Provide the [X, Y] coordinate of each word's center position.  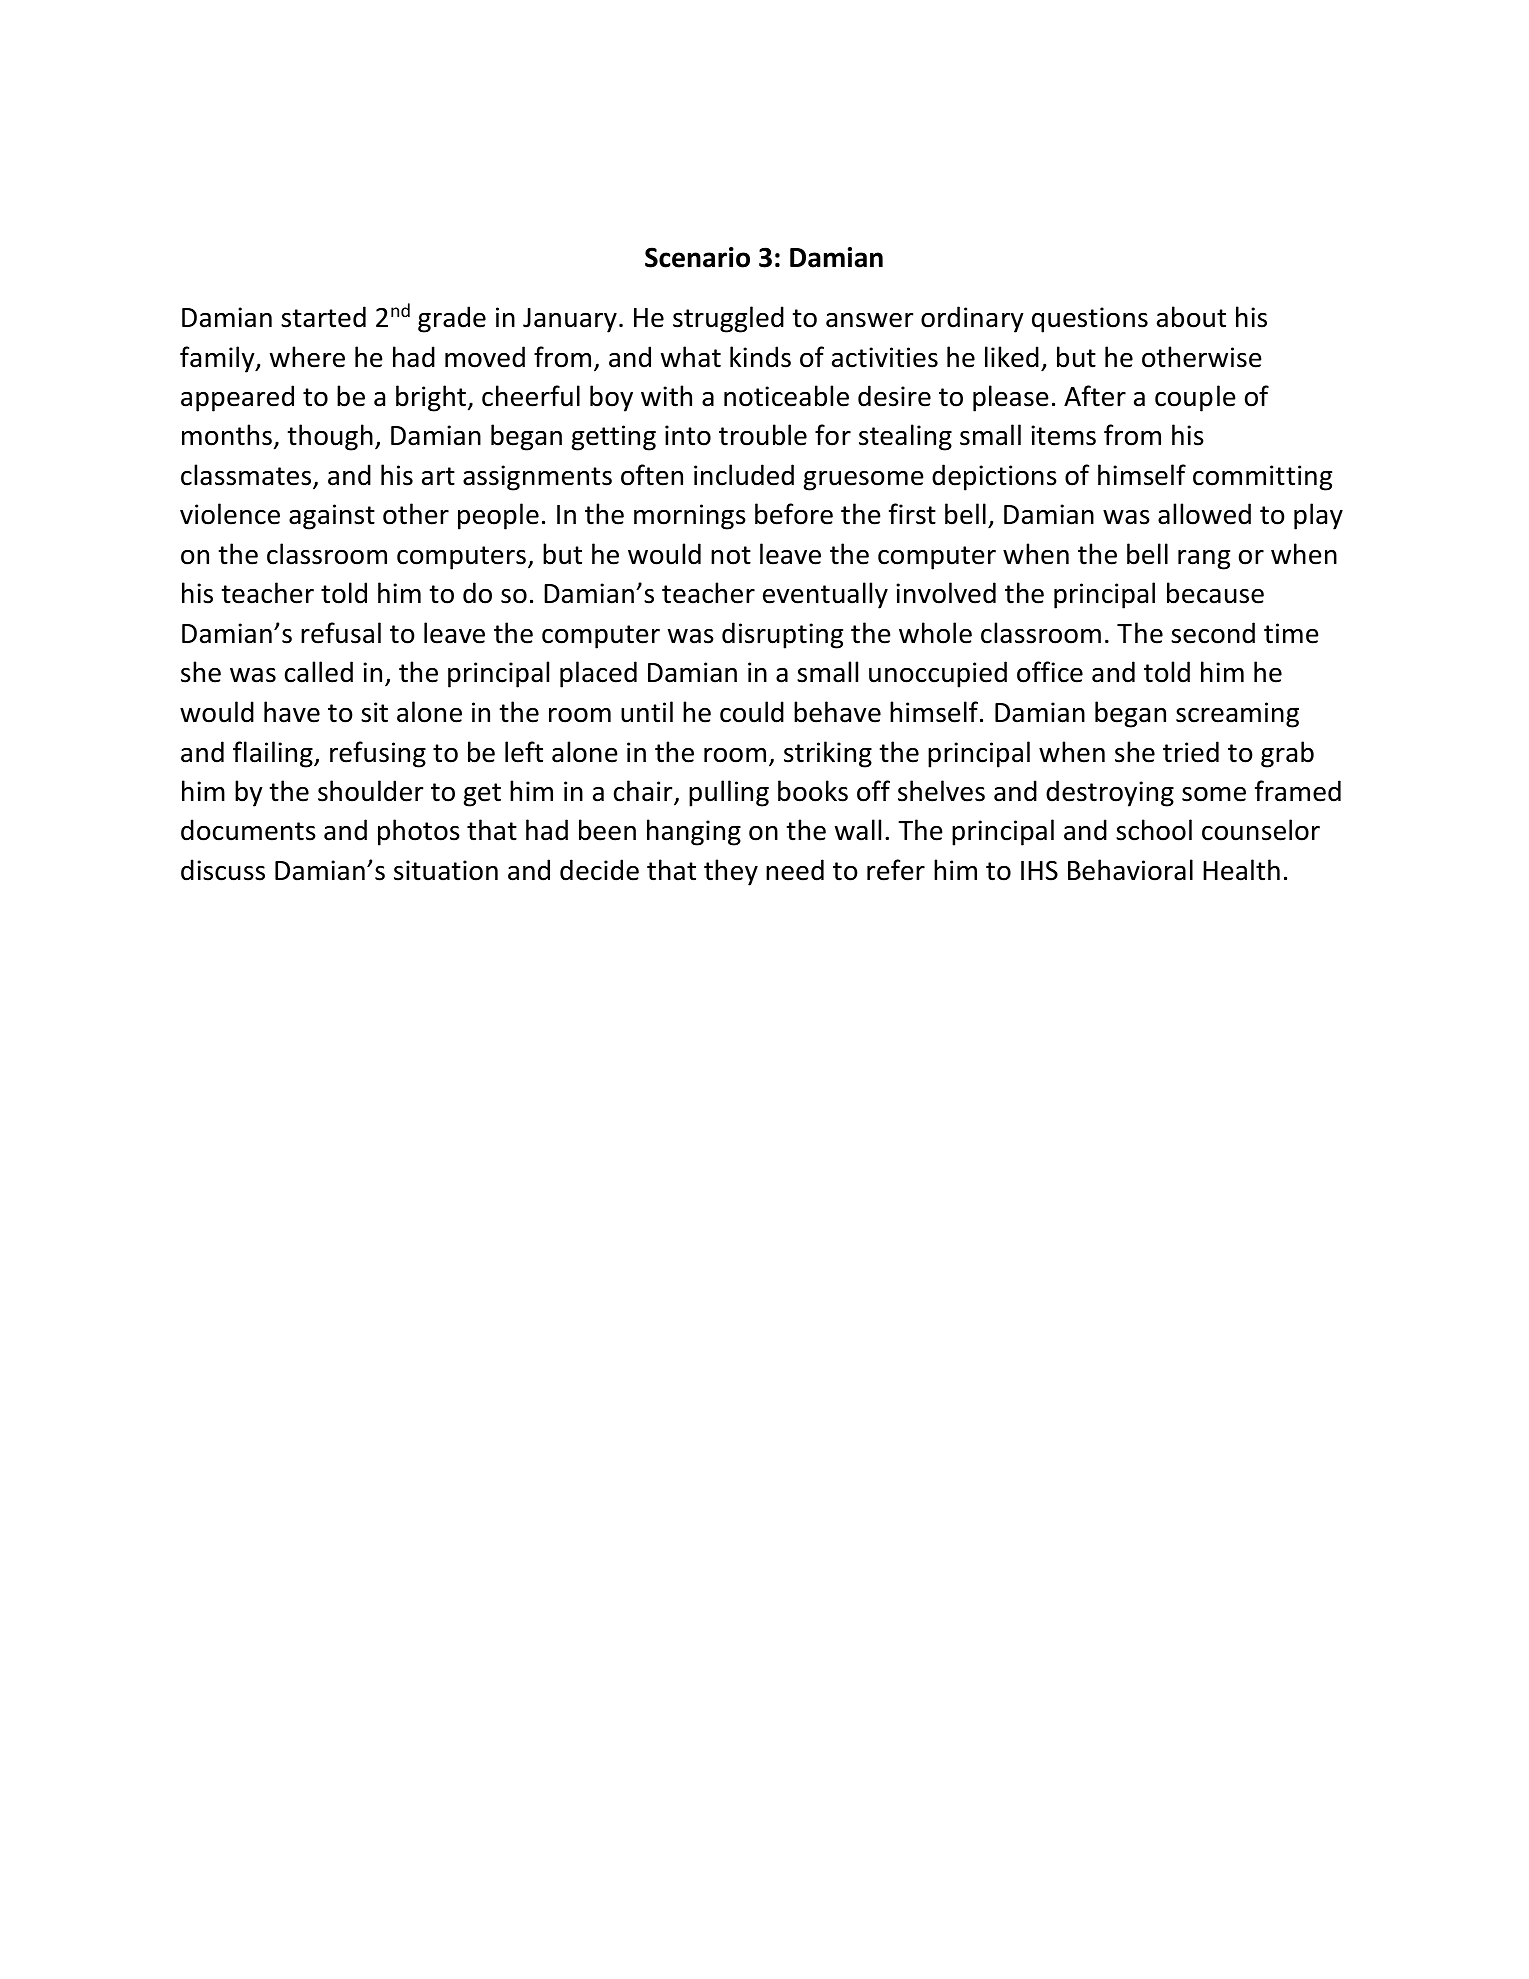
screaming [1237, 715]
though [330, 437]
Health [1241, 870]
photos [419, 832]
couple [1195, 398]
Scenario [697, 257]
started [323, 317]
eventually [825, 595]
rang [1204, 560]
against [332, 517]
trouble [763, 435]
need [795, 870]
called [319, 672]
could [752, 712]
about [1191, 317]
